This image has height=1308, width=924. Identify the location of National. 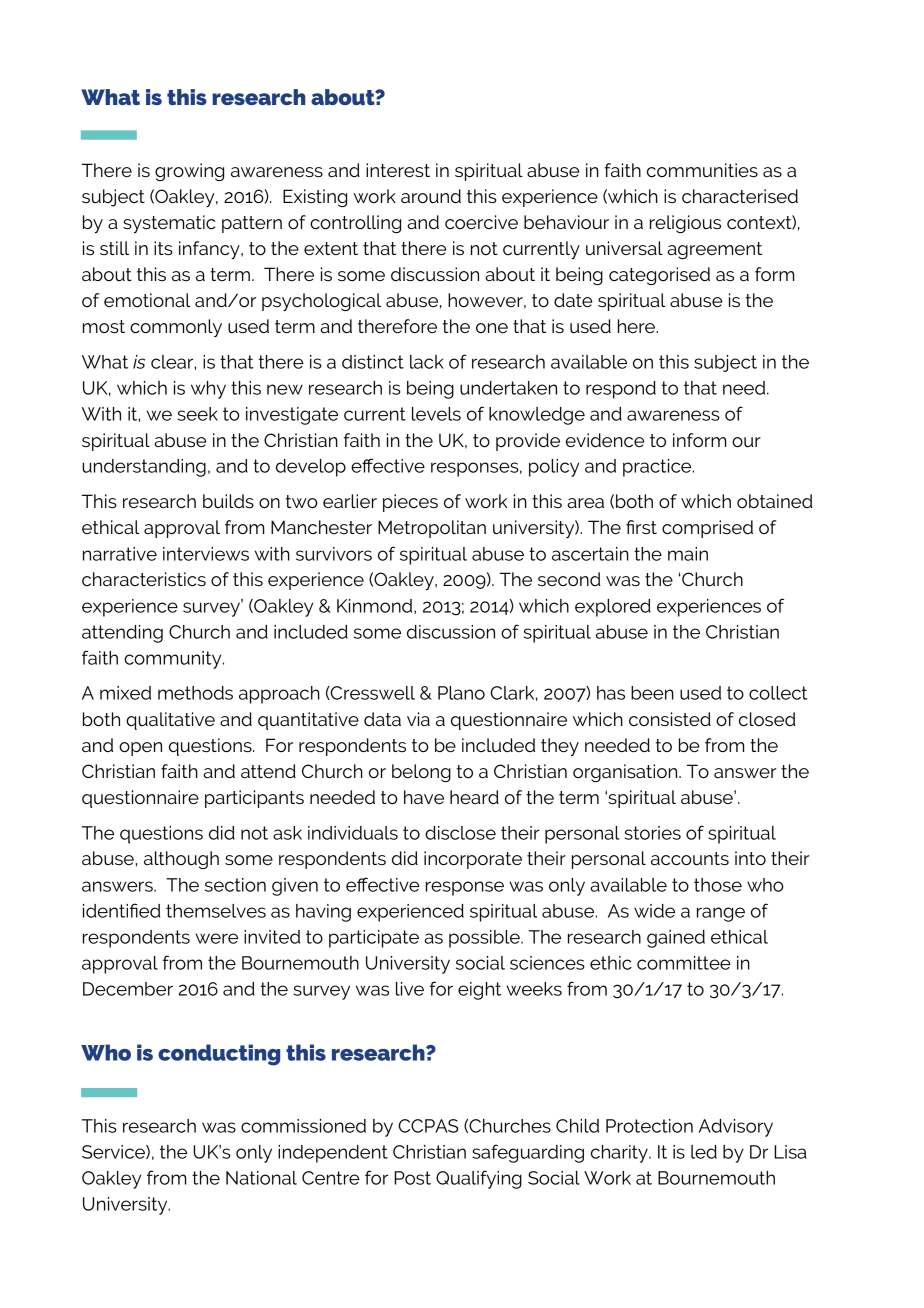
(261, 1178).
